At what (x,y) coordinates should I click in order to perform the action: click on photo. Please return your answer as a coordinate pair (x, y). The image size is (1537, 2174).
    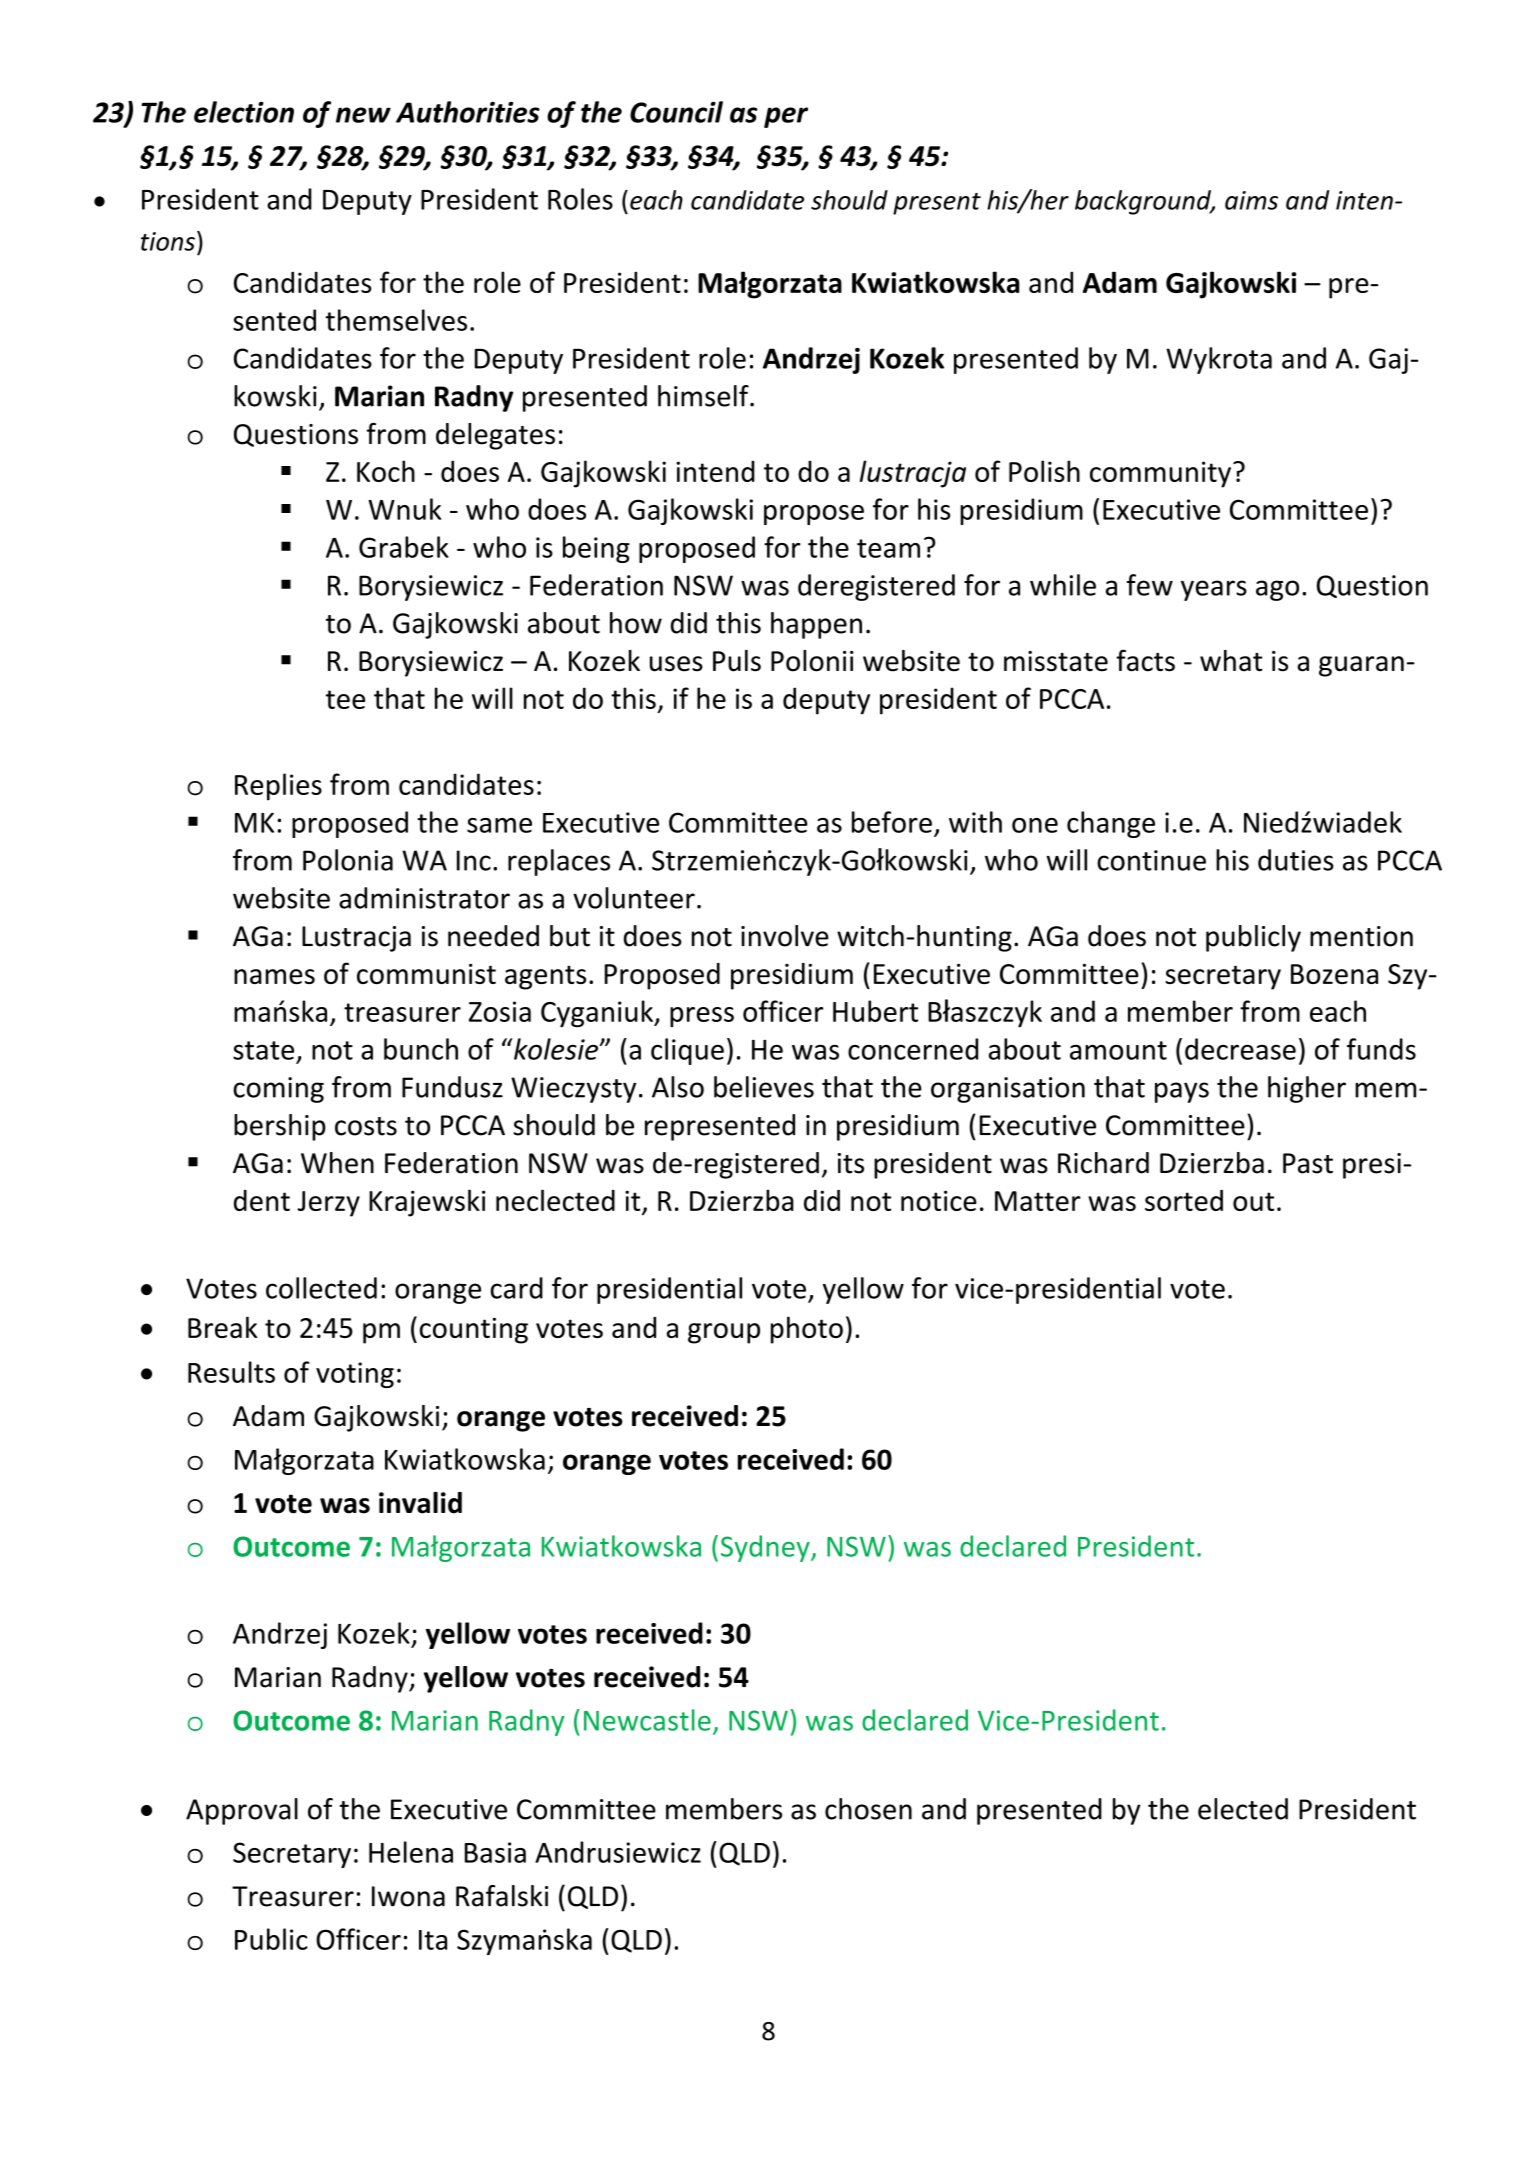
    Looking at the image, I should click on (807, 1330).
